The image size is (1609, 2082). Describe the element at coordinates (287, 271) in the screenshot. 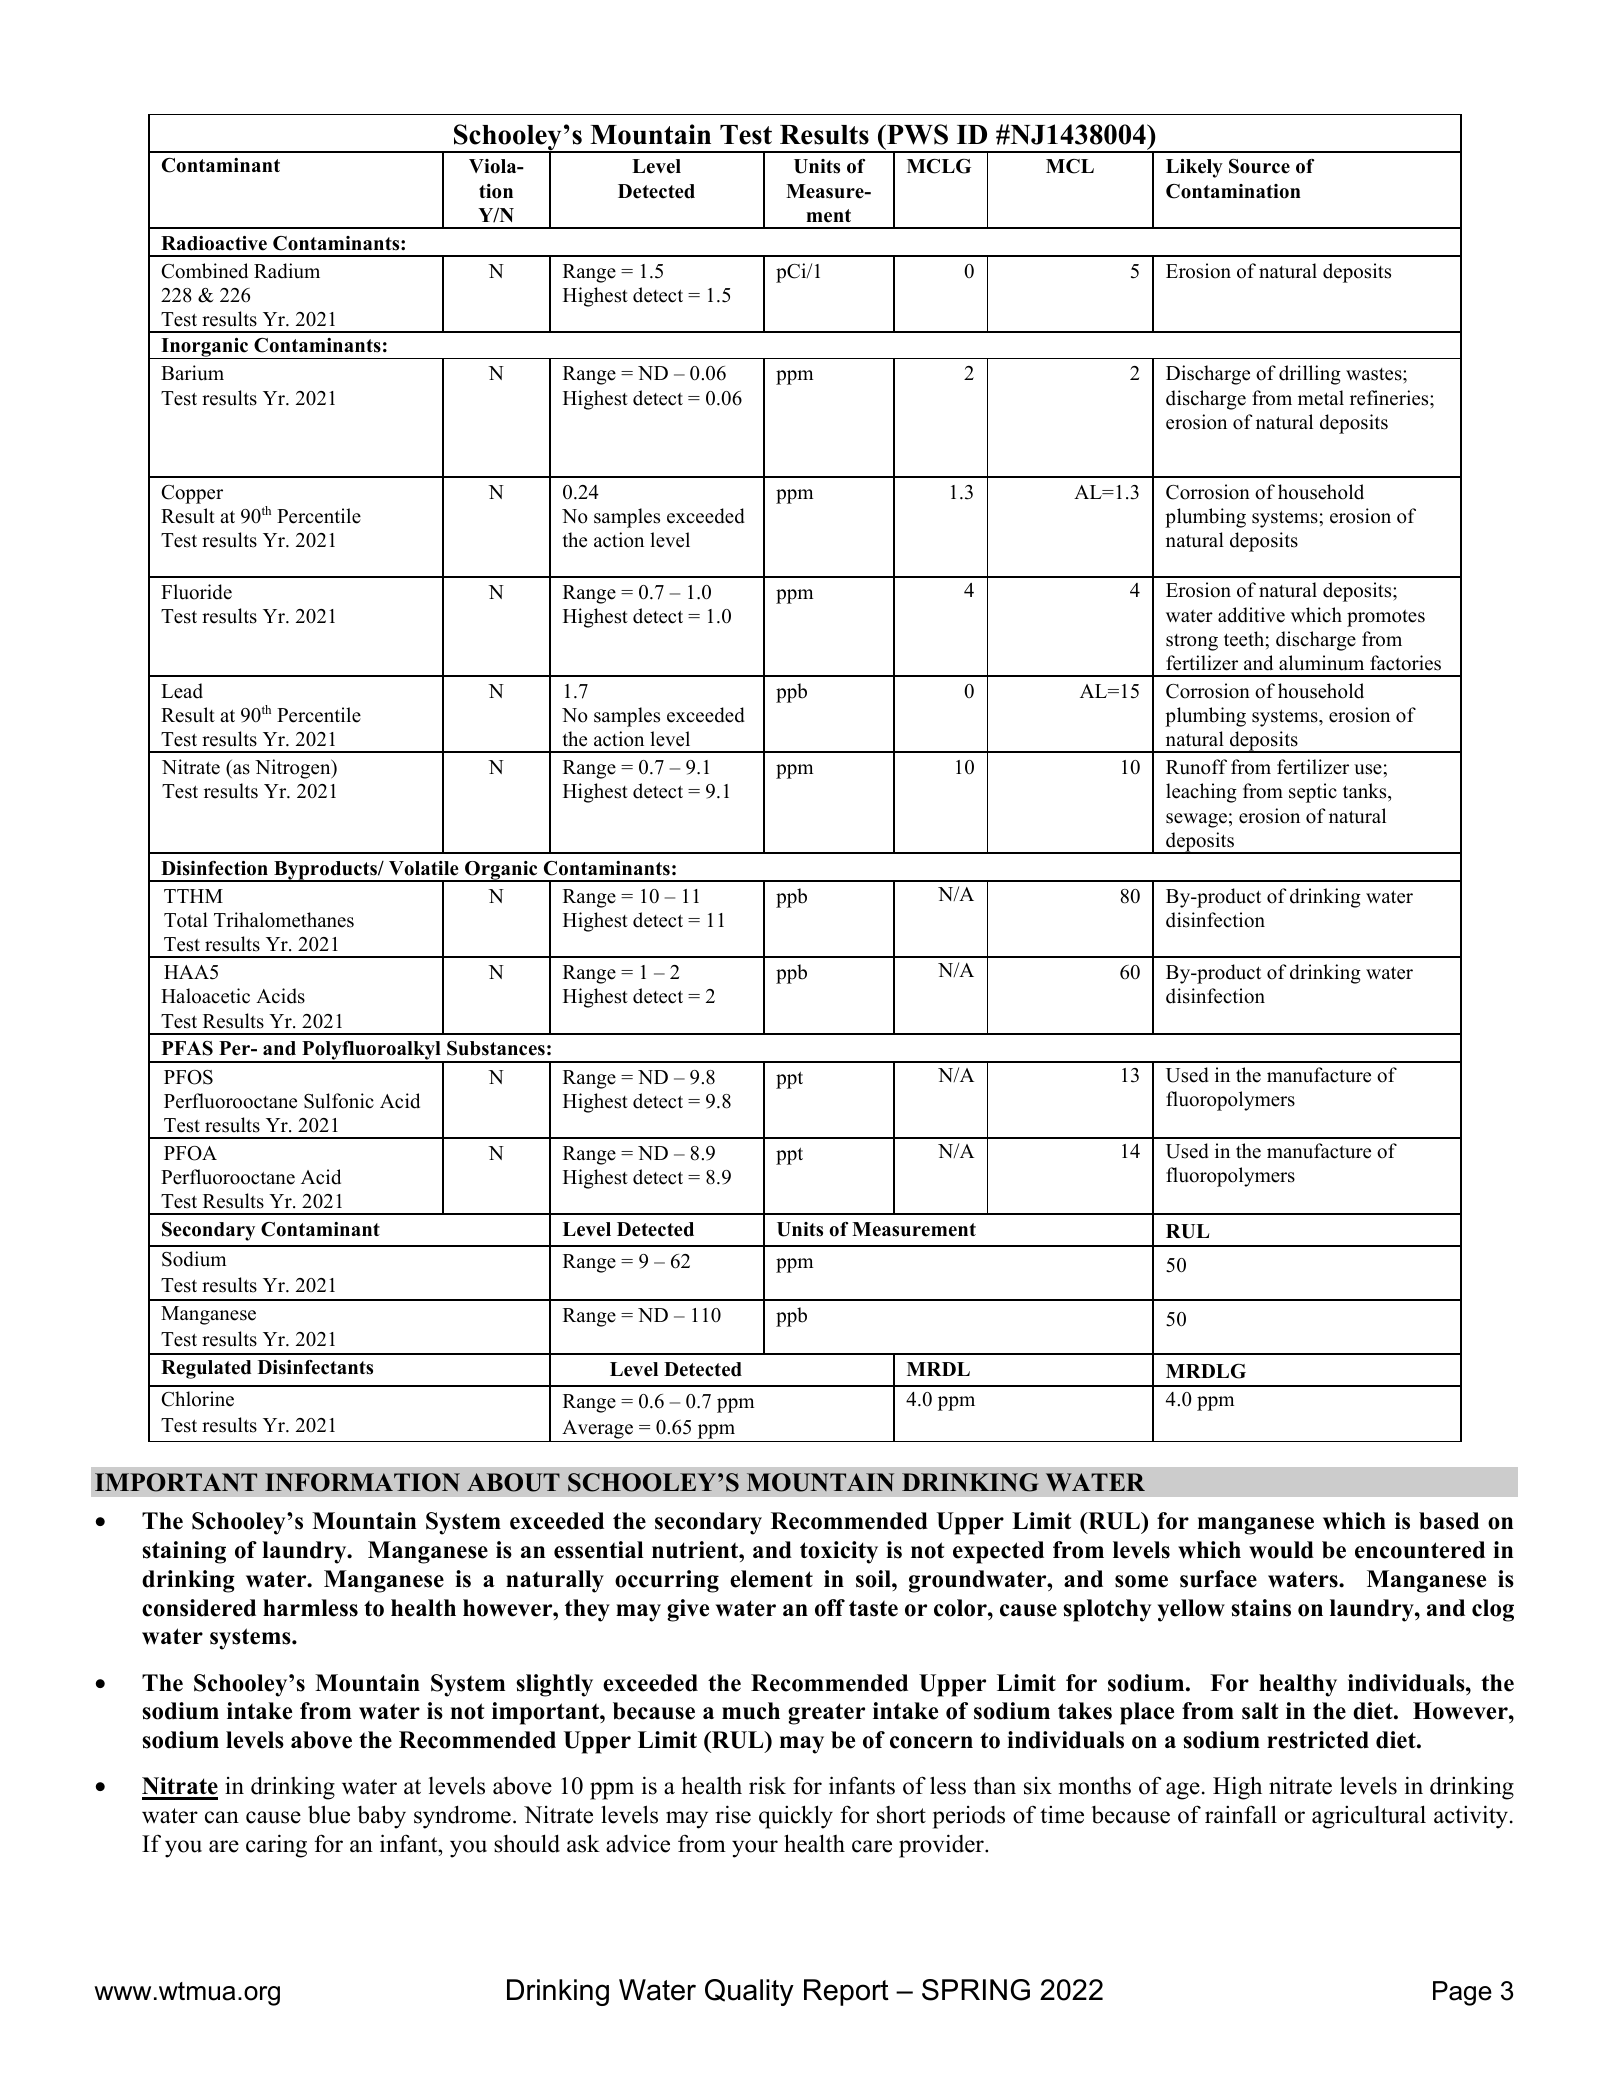

I see `Radium` at that location.
